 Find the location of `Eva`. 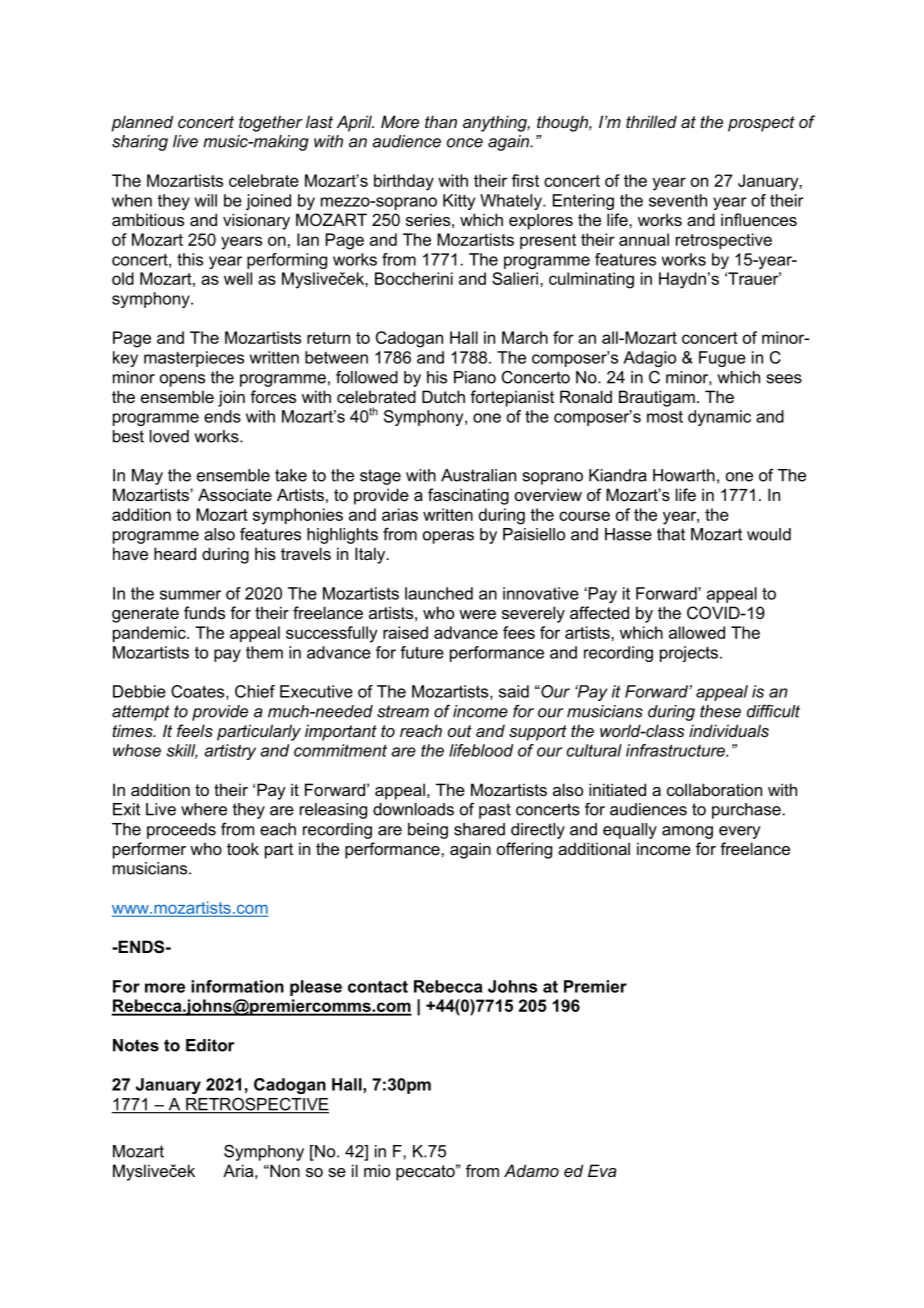

Eva is located at coordinates (602, 1170).
